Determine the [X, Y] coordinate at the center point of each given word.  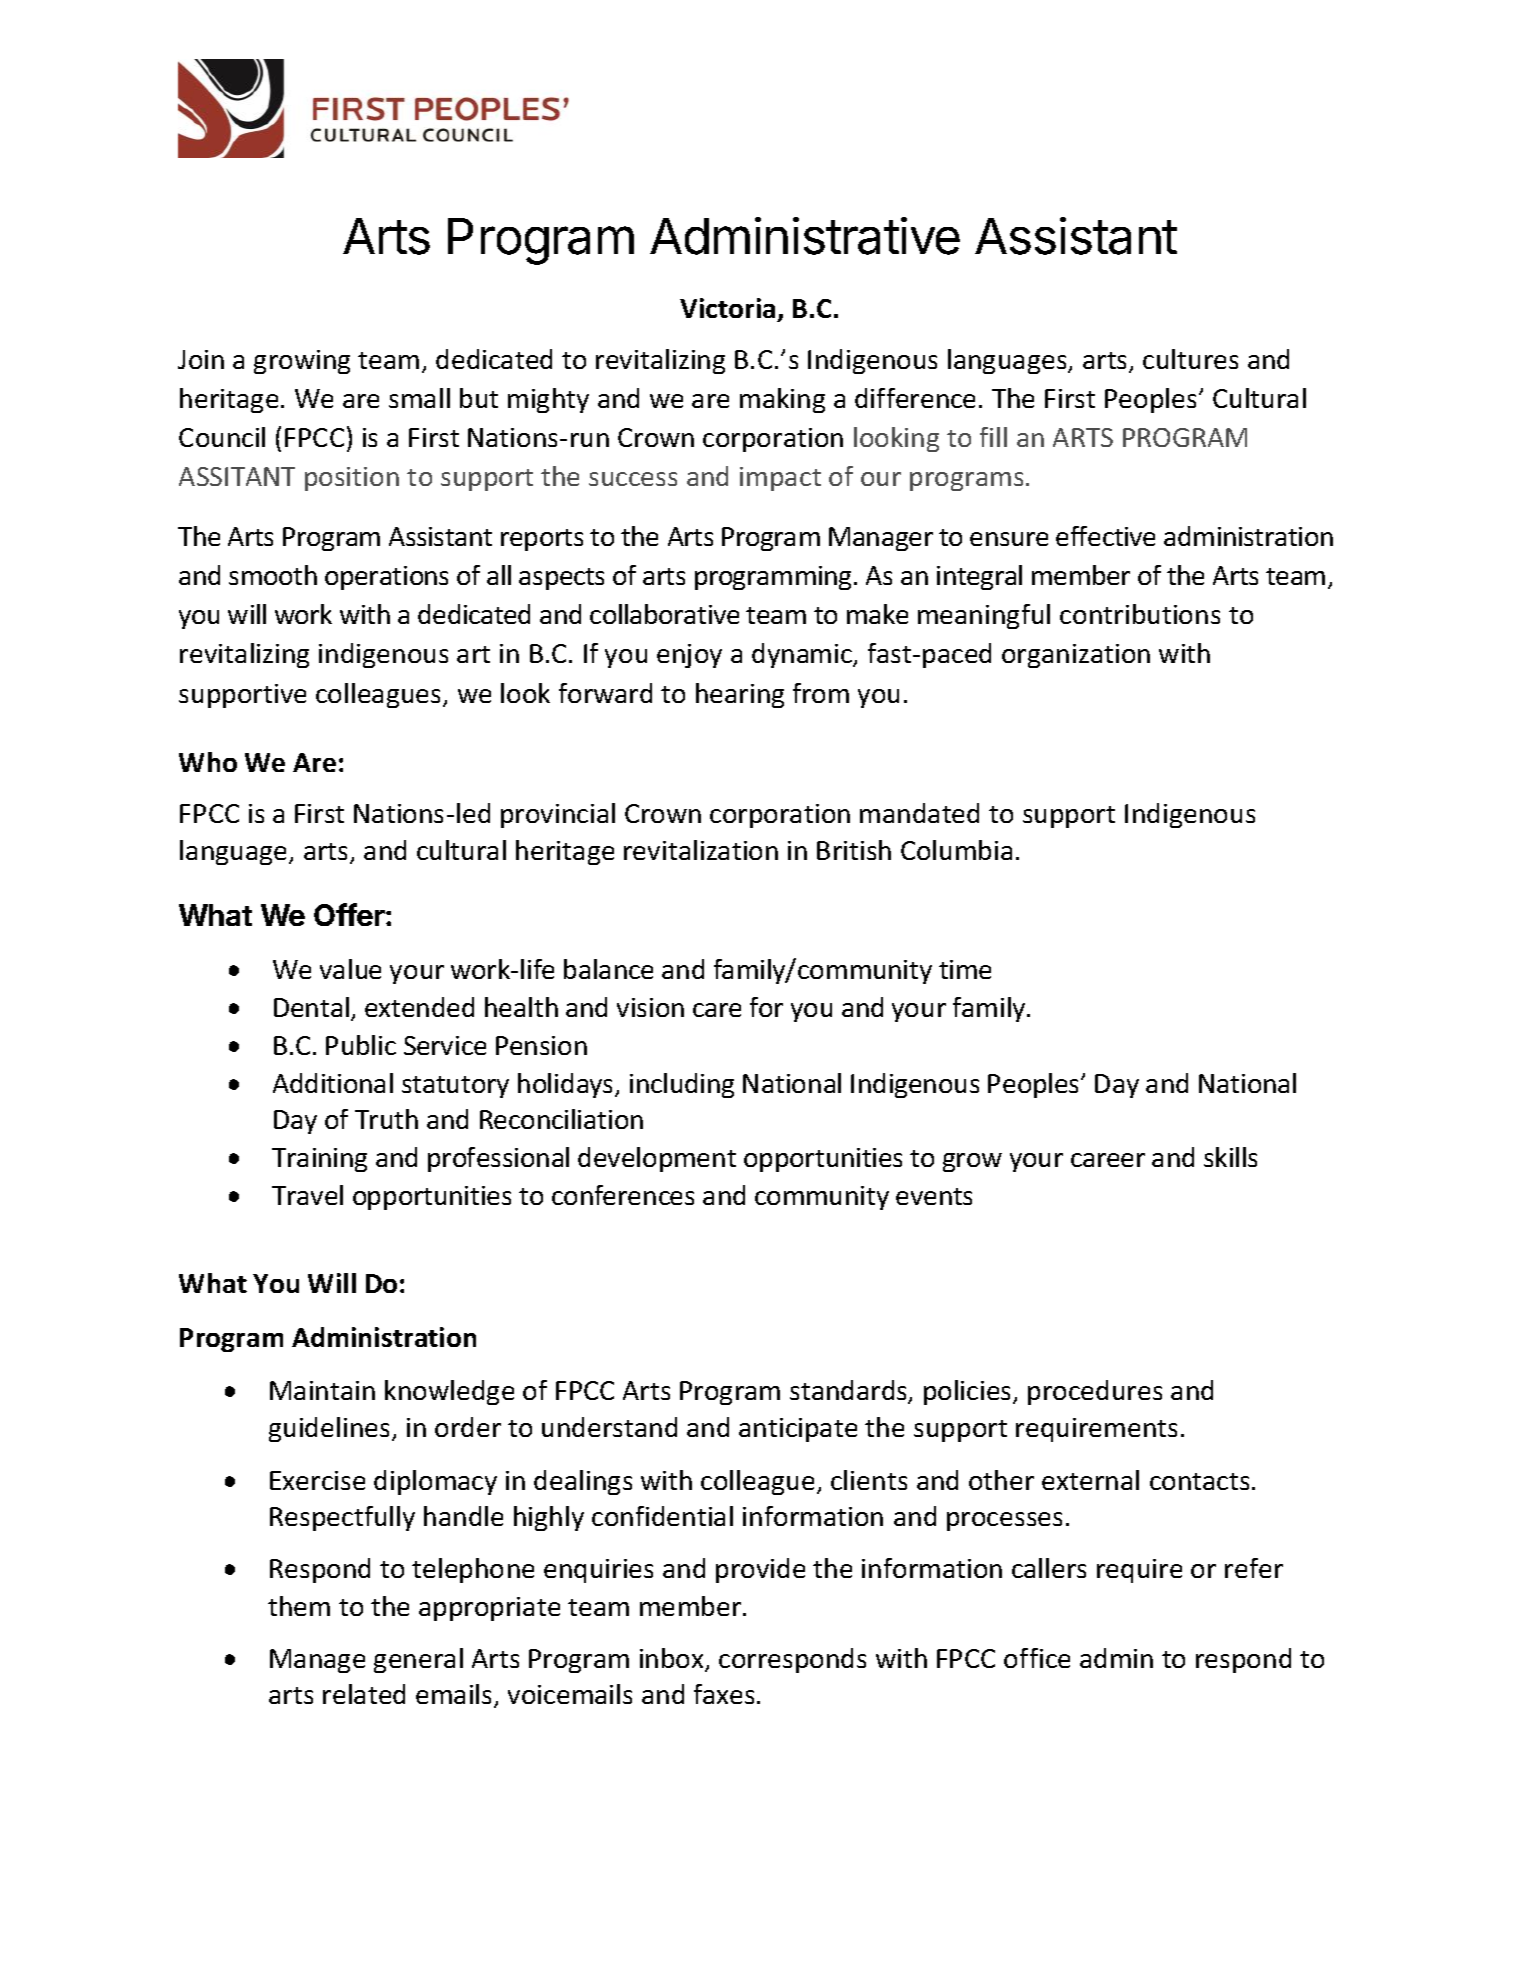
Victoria [727, 308]
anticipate [798, 1430]
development [657, 1159]
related [364, 1694]
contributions [1140, 614]
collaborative [664, 614]
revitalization [701, 850]
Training [319, 1160]
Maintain [322, 1390]
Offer [350, 914]
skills [1230, 1157]
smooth [273, 575]
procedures [1095, 1392]
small [419, 398]
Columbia [956, 850]
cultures [1190, 359]
